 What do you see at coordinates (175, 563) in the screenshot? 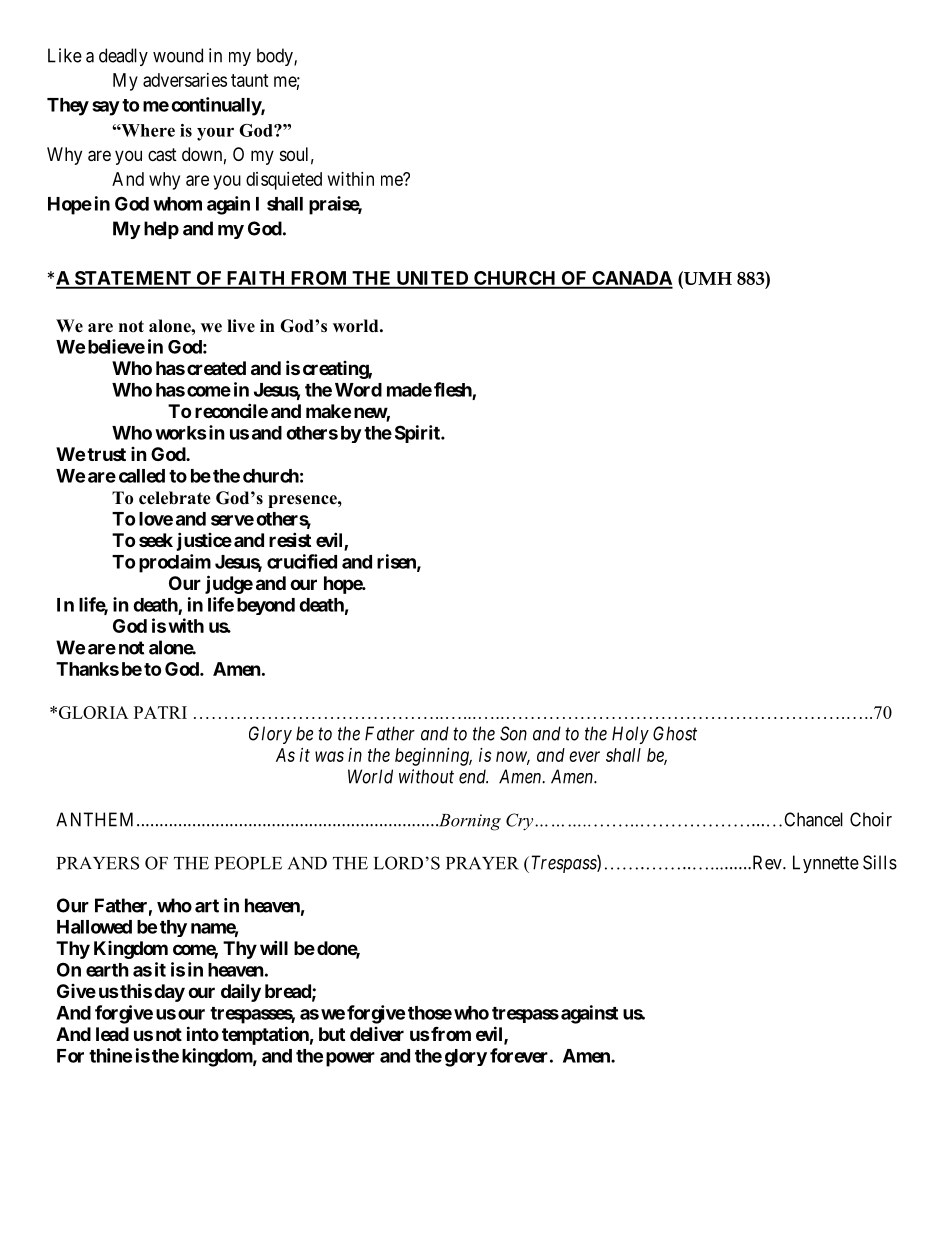
I see `proclaim` at bounding box center [175, 563].
